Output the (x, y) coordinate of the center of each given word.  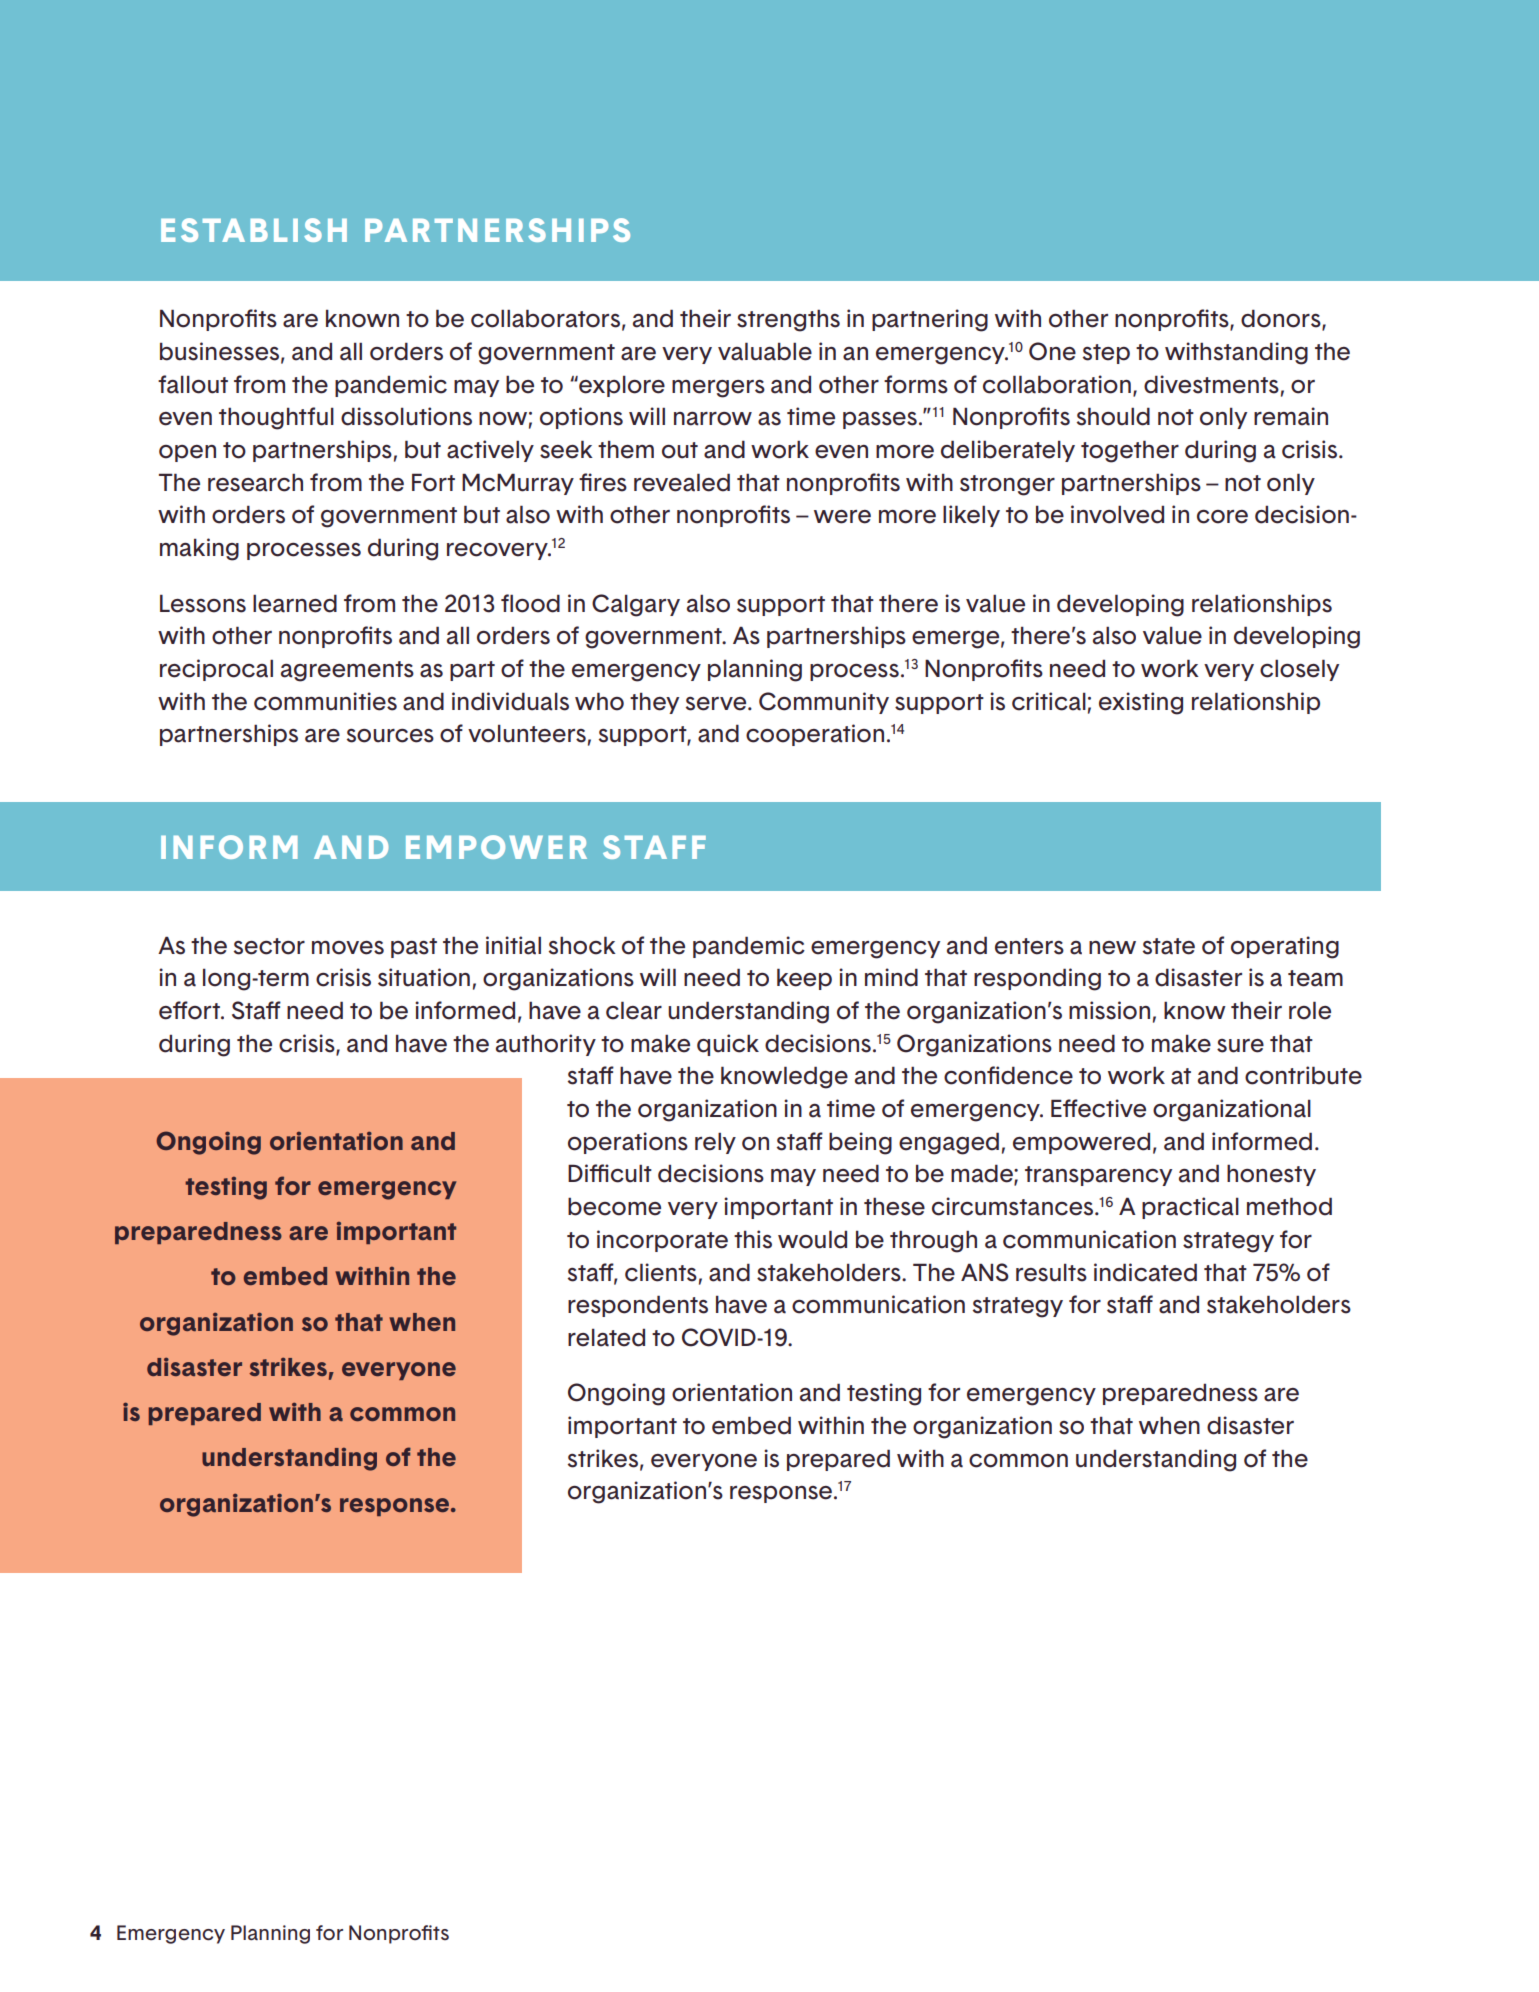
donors (1282, 319)
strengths (788, 320)
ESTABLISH (254, 230)
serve (717, 704)
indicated (1145, 1272)
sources (390, 736)
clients (661, 1272)
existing (1141, 703)
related (606, 1337)
